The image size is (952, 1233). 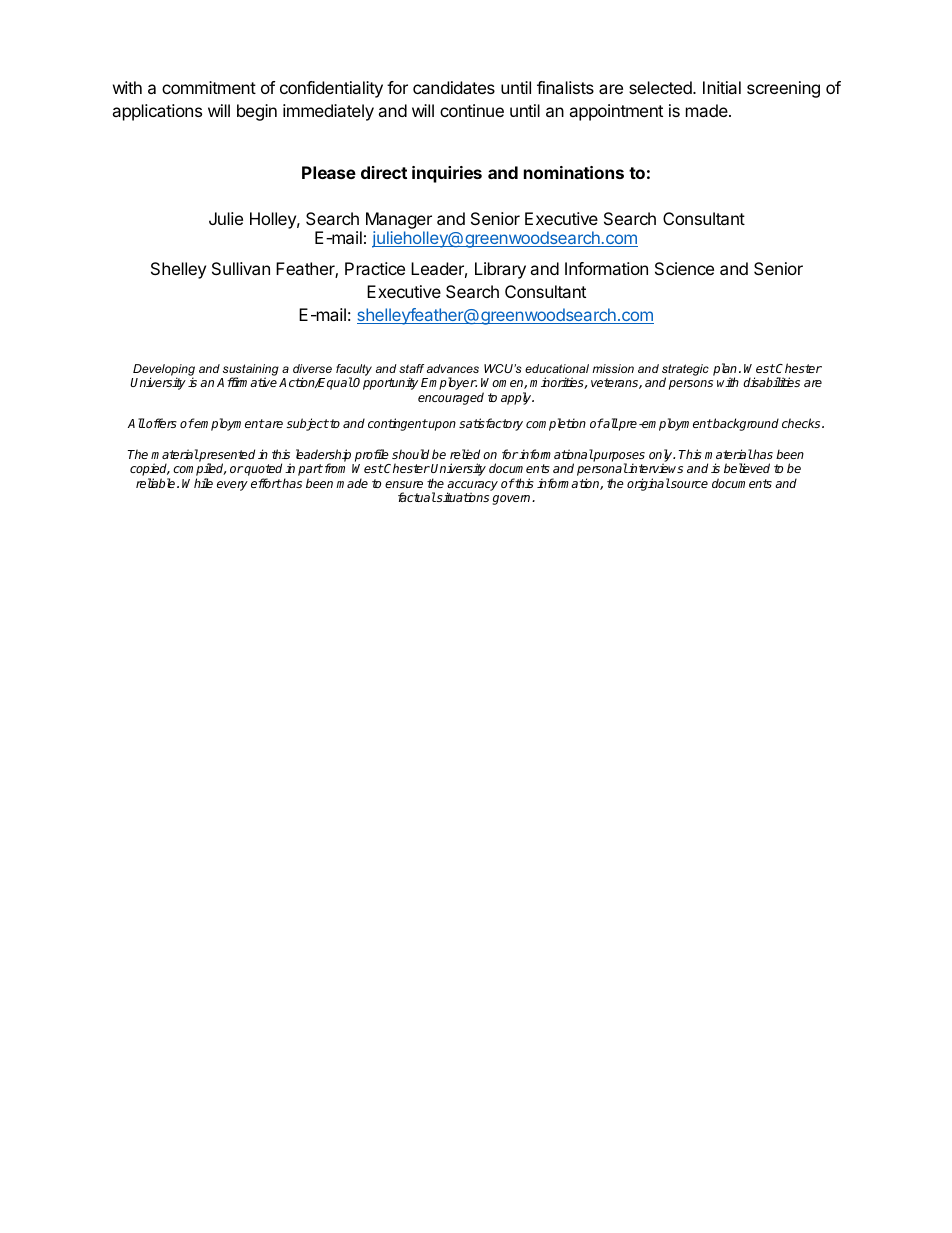 I want to click on Sullivan, so click(x=241, y=268).
